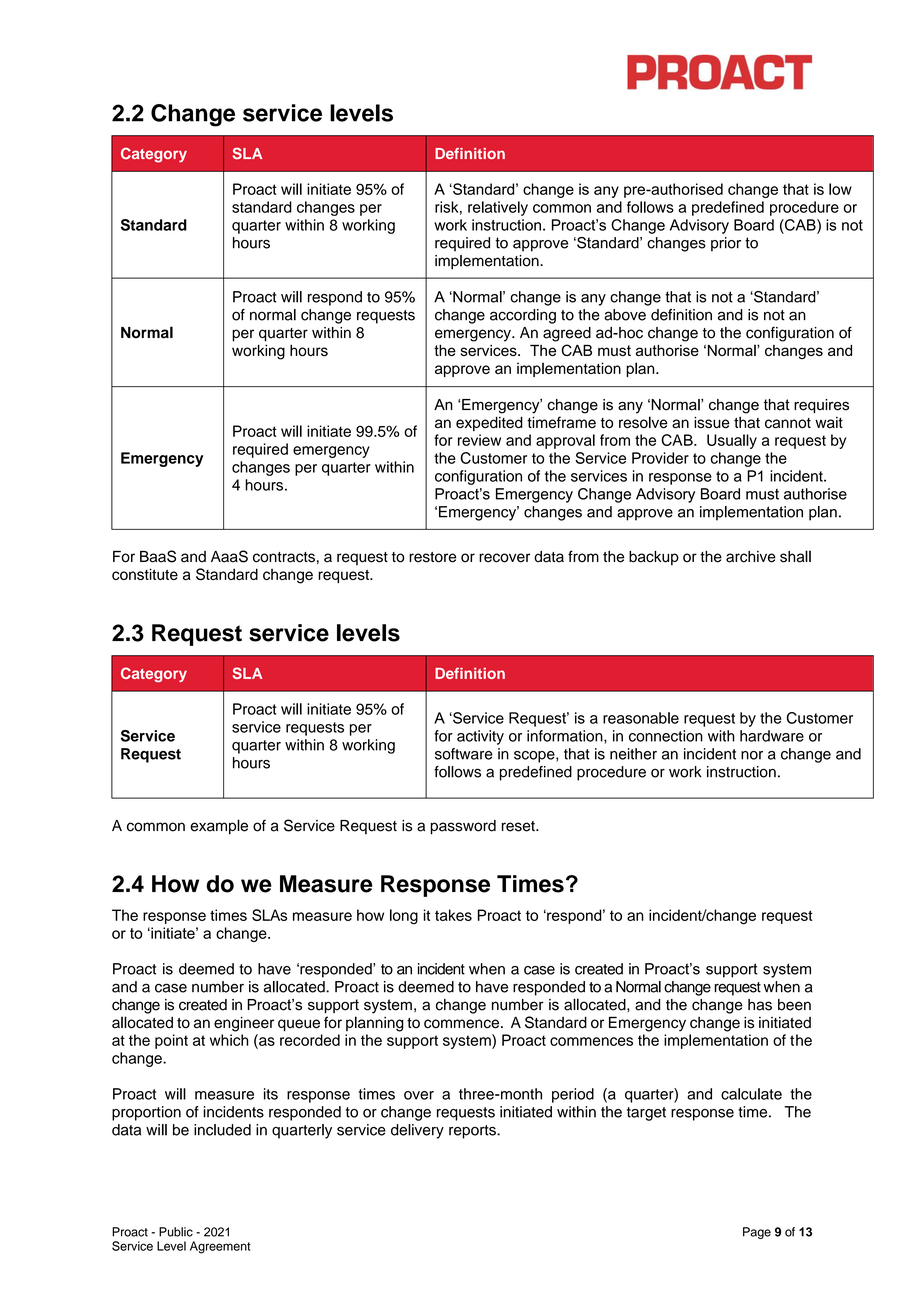 This document has width=924, height=1308. What do you see at coordinates (726, 244) in the document?
I see `prior` at bounding box center [726, 244].
